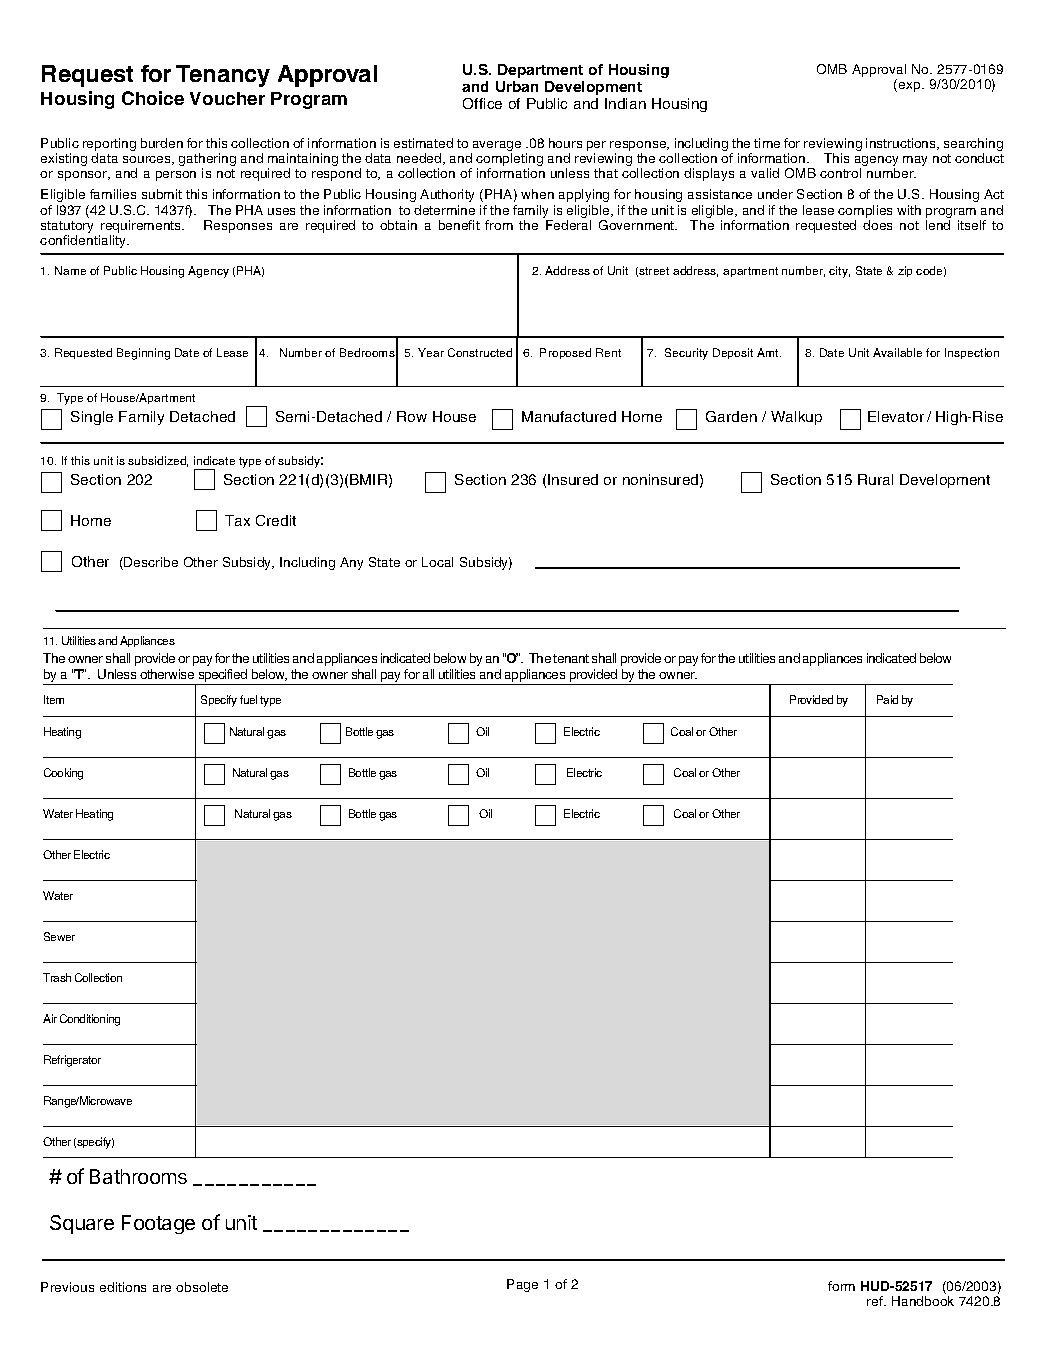  What do you see at coordinates (887, 699) in the image?
I see `Paid` at bounding box center [887, 699].
